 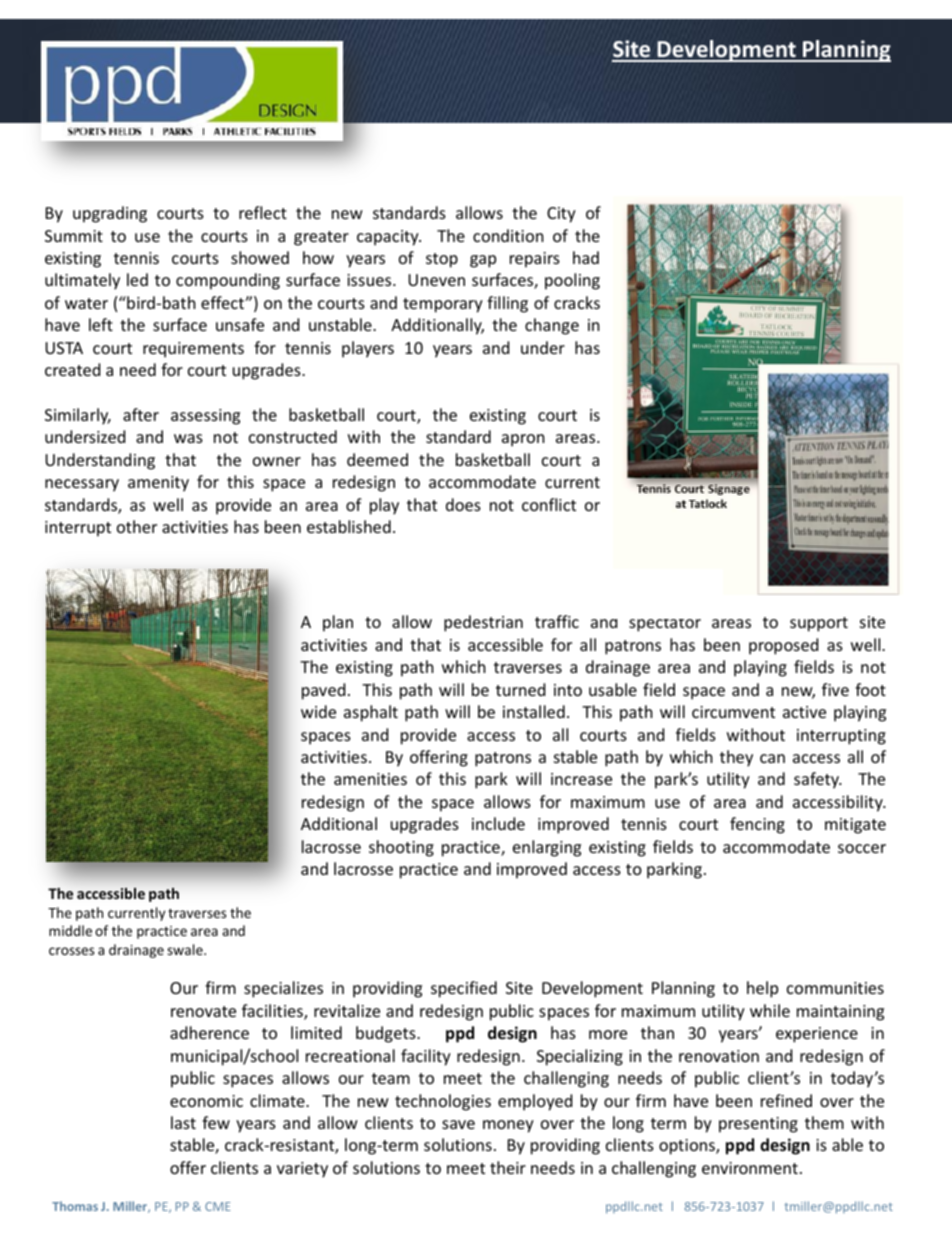 What do you see at coordinates (762, 989) in the image?
I see `help` at bounding box center [762, 989].
